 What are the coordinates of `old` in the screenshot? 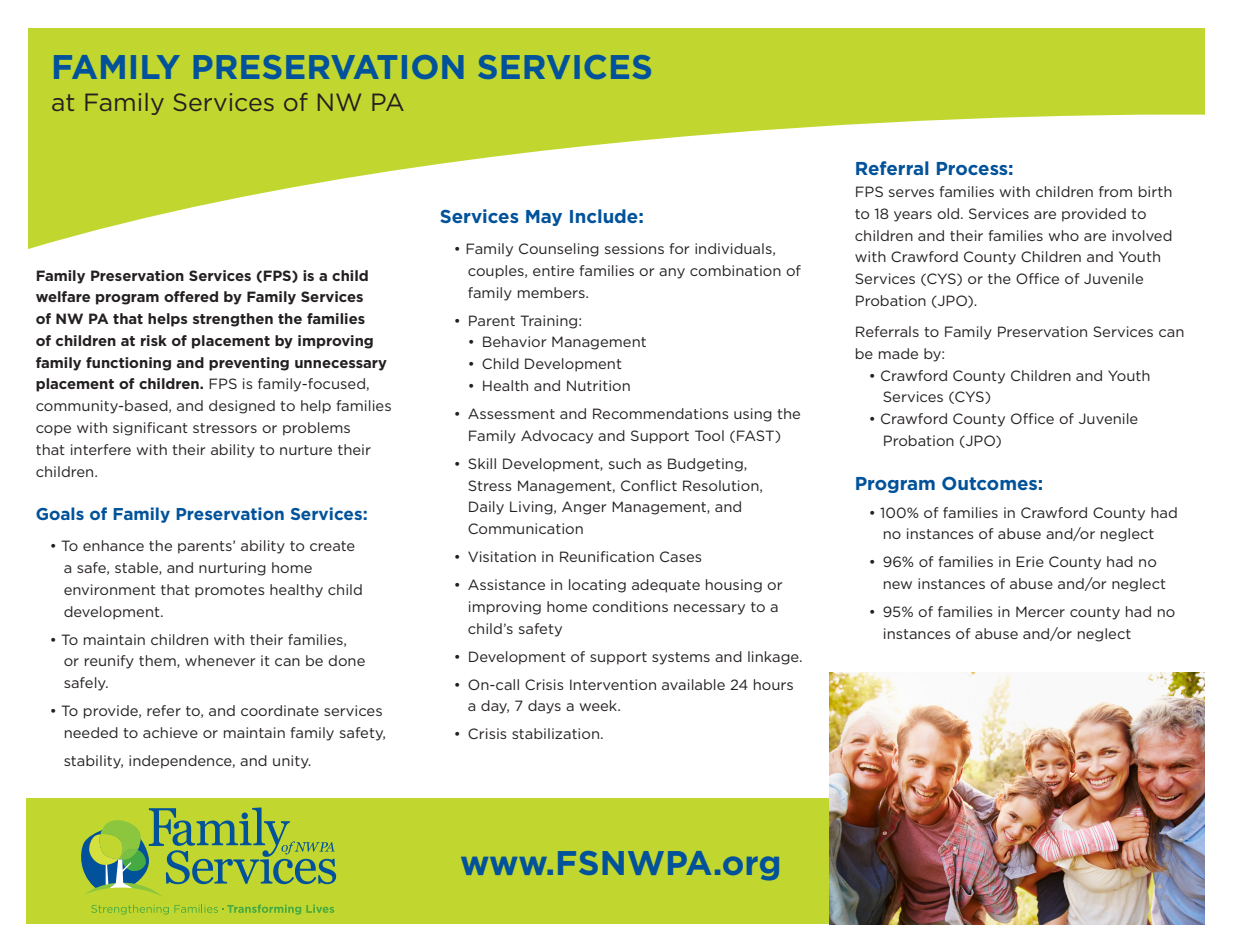 It's located at (948, 213).
